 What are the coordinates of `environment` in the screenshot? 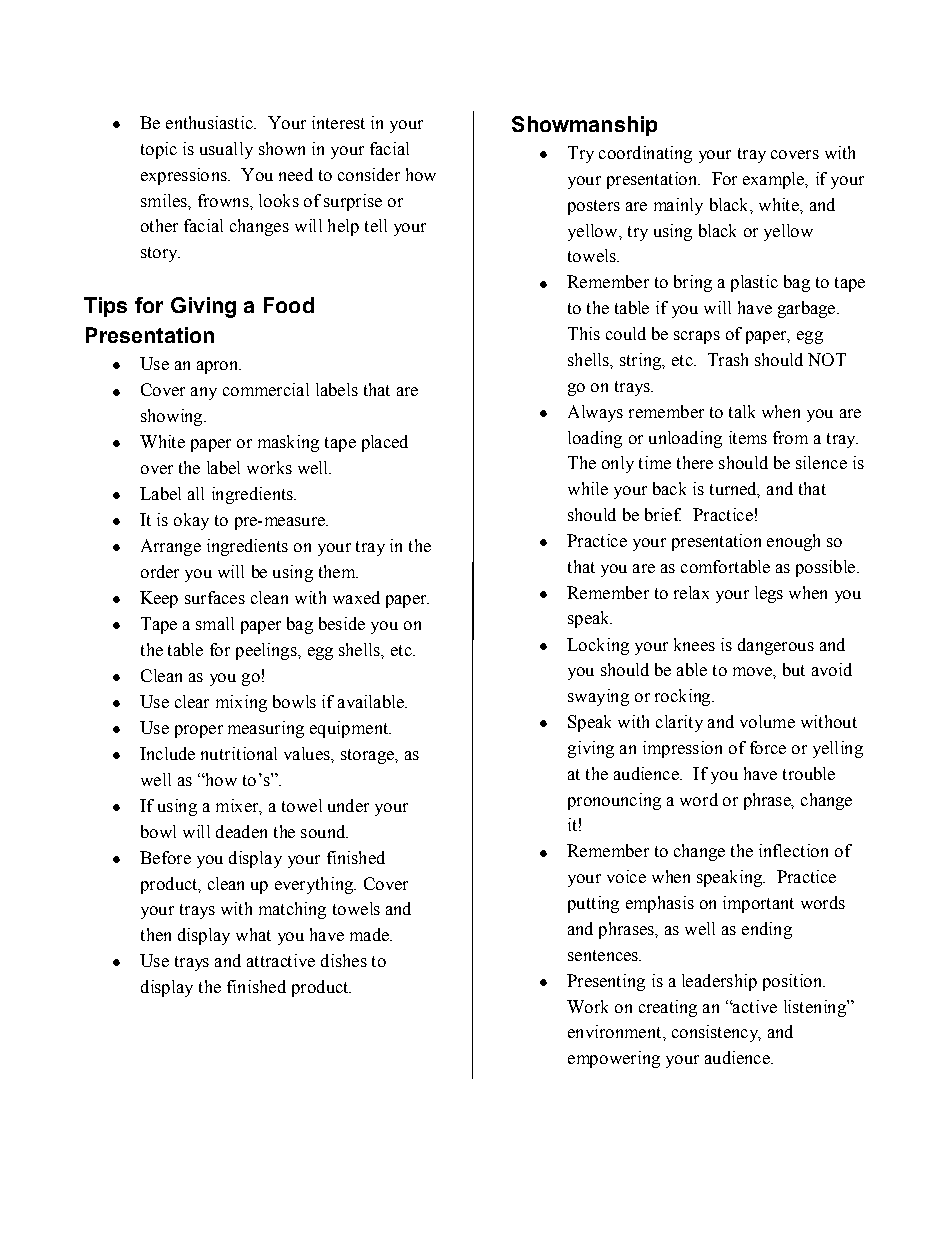 It's located at (616, 1031).
